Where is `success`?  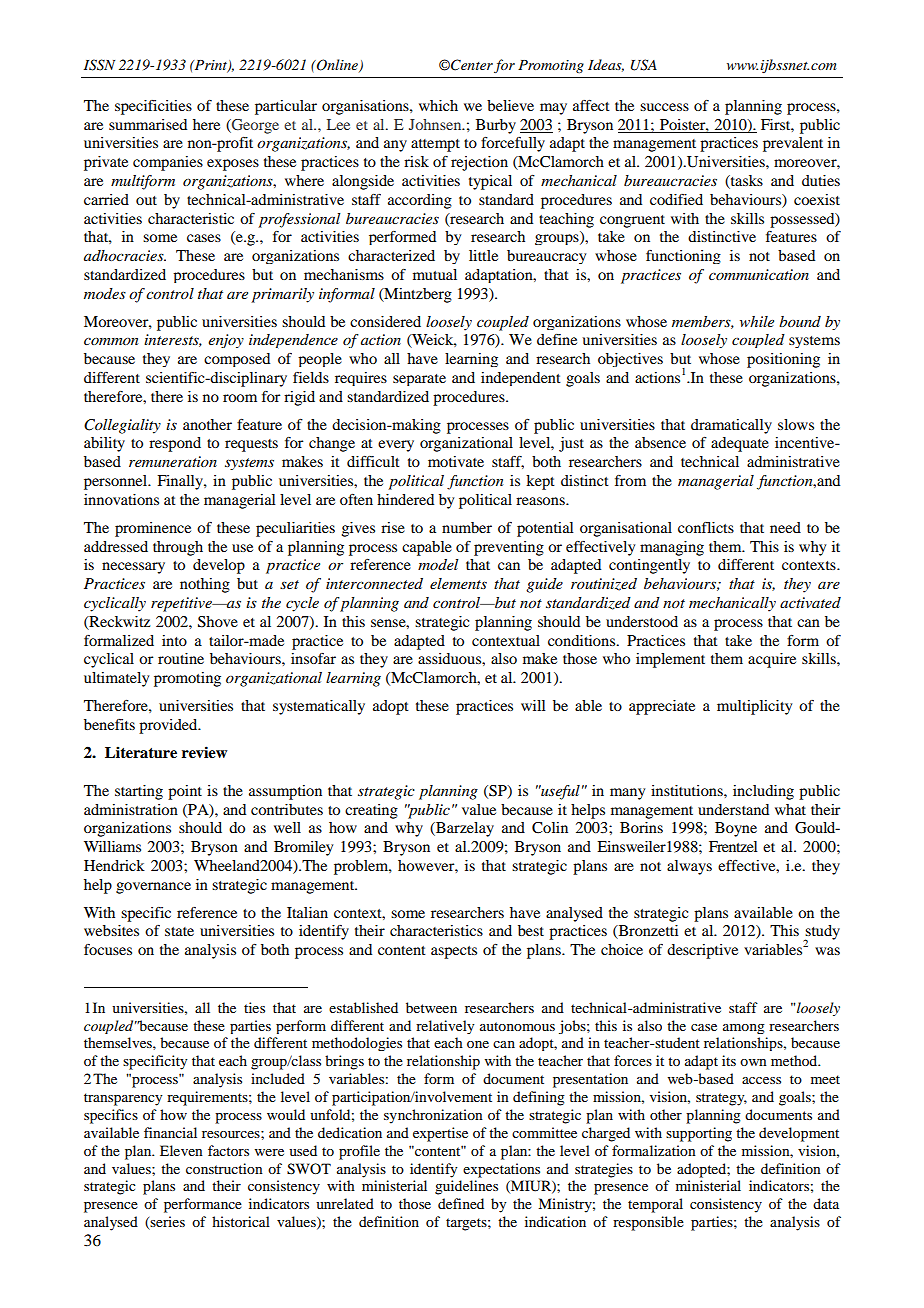
success is located at coordinates (664, 107).
